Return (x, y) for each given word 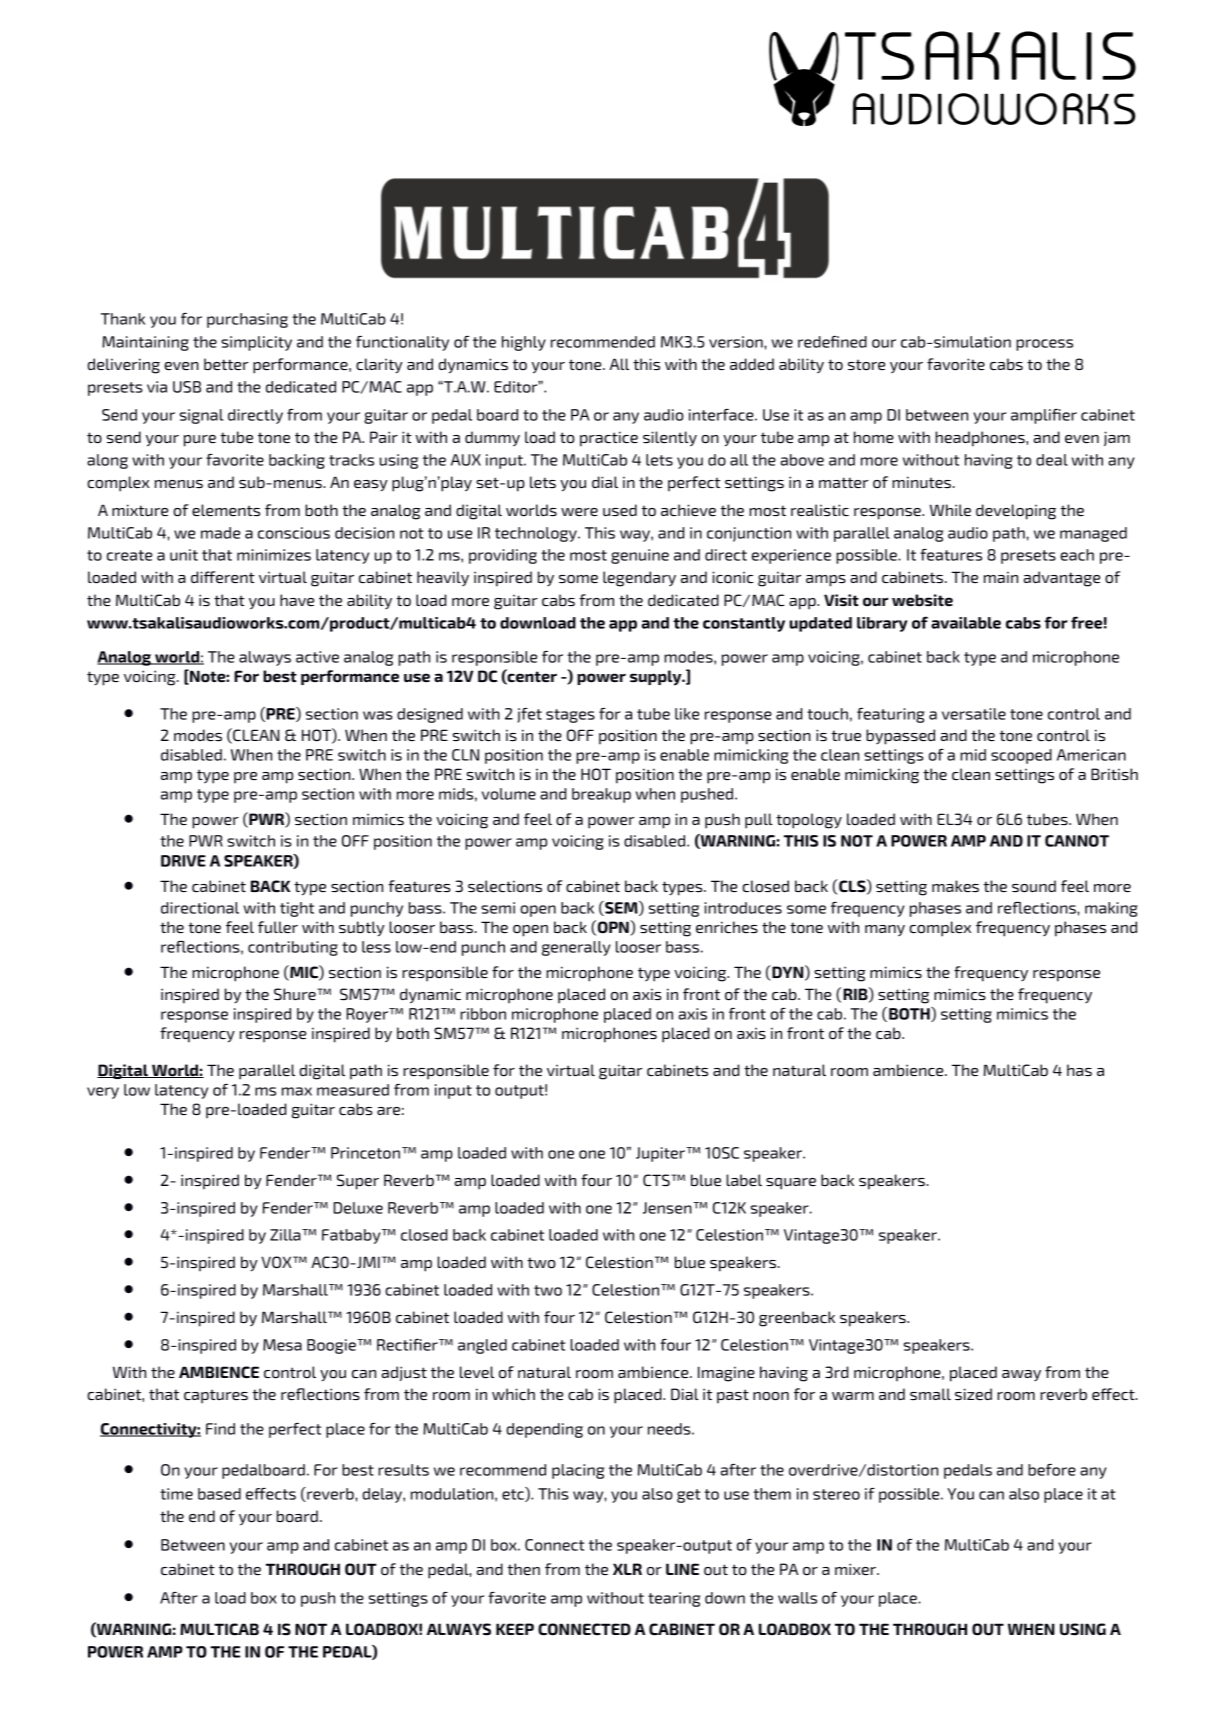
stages (570, 716)
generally (576, 948)
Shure (296, 994)
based (219, 1494)
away (1021, 1375)
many (885, 931)
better (226, 364)
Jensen (668, 1208)
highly (524, 343)
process (1044, 345)
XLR (627, 1569)
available (966, 623)
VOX (277, 1262)
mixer (856, 1569)
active (317, 657)
